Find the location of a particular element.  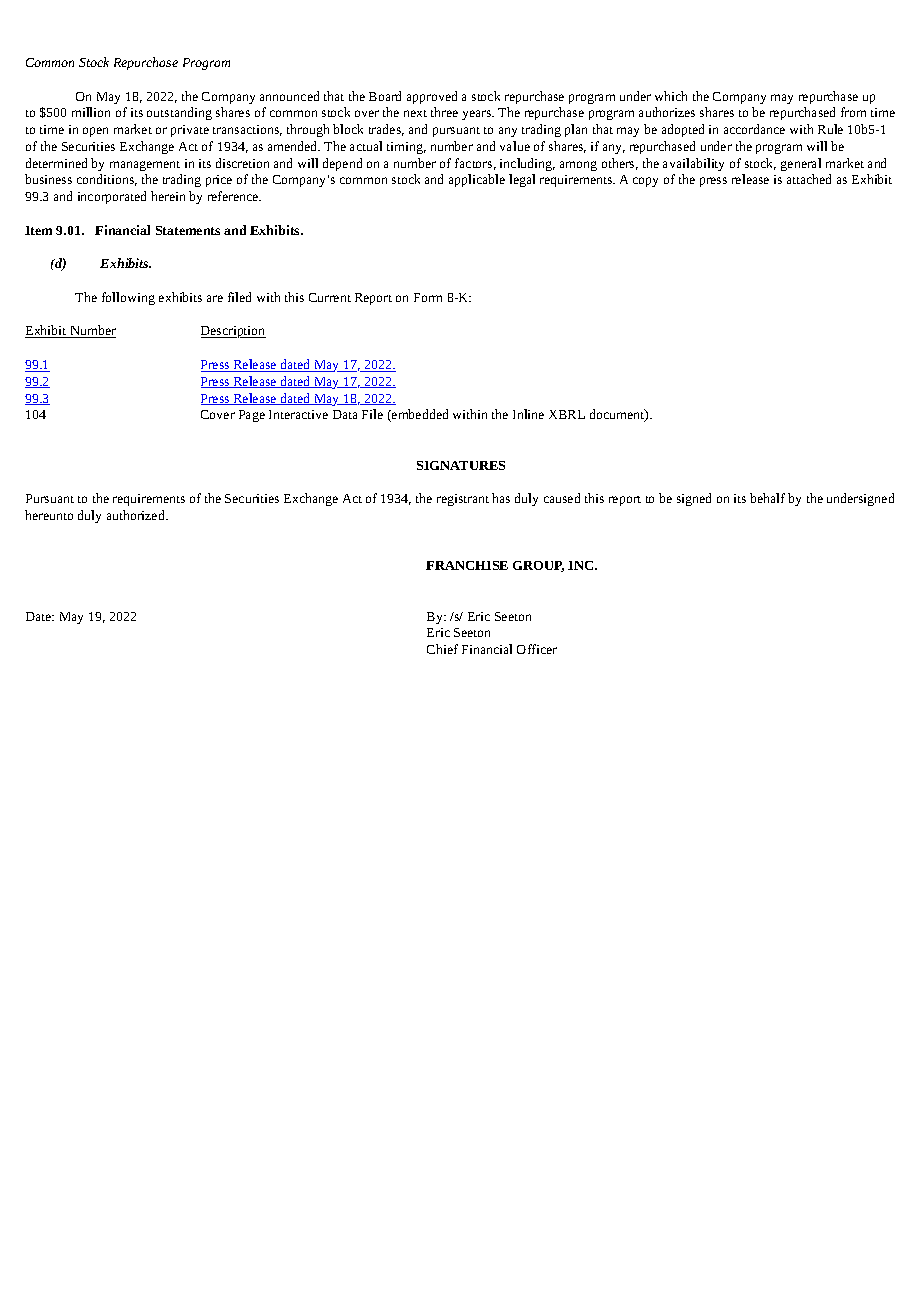

embedded is located at coordinates (419, 415).
